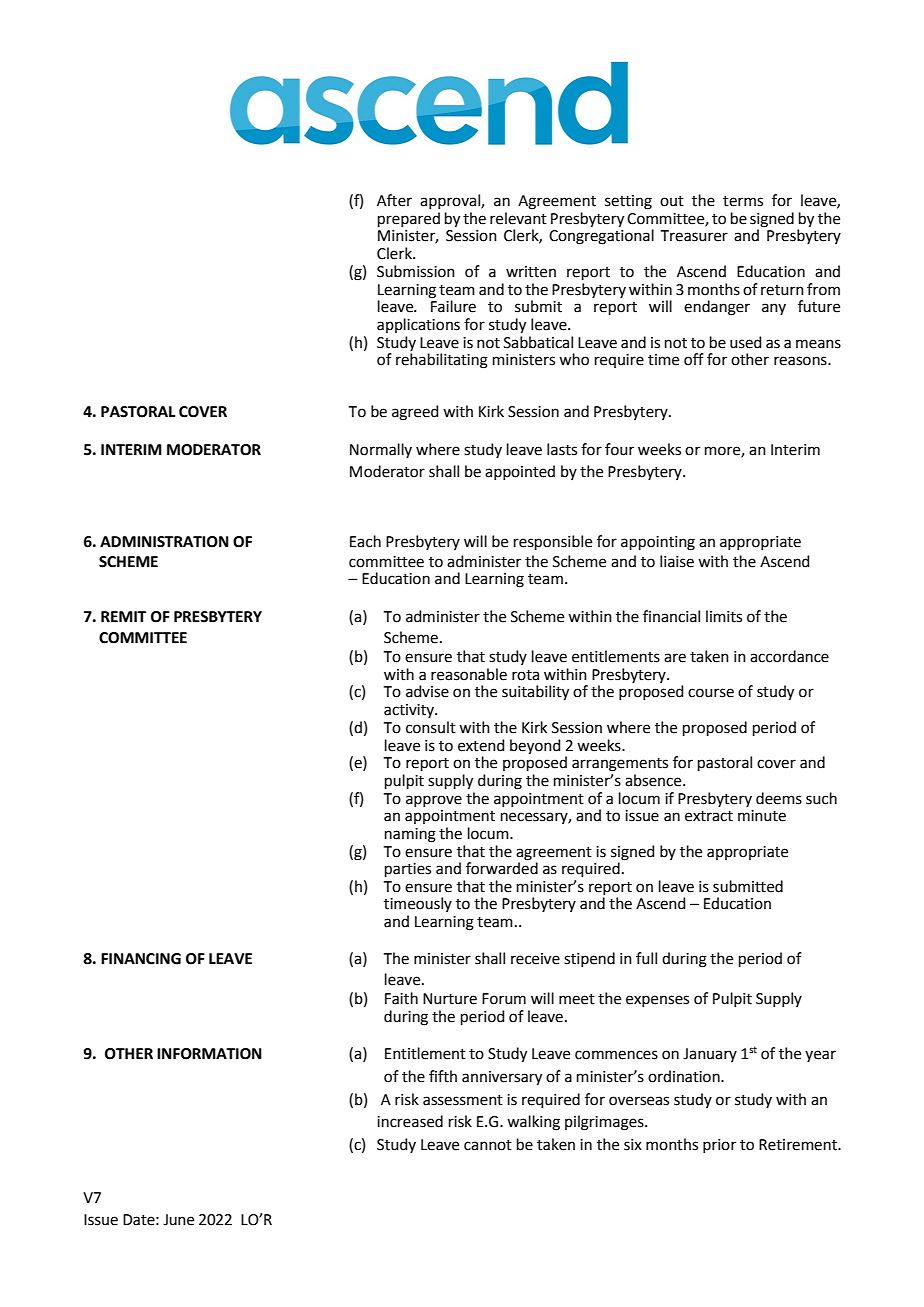 The width and height of the document is (924, 1307). I want to click on course, so click(711, 693).
